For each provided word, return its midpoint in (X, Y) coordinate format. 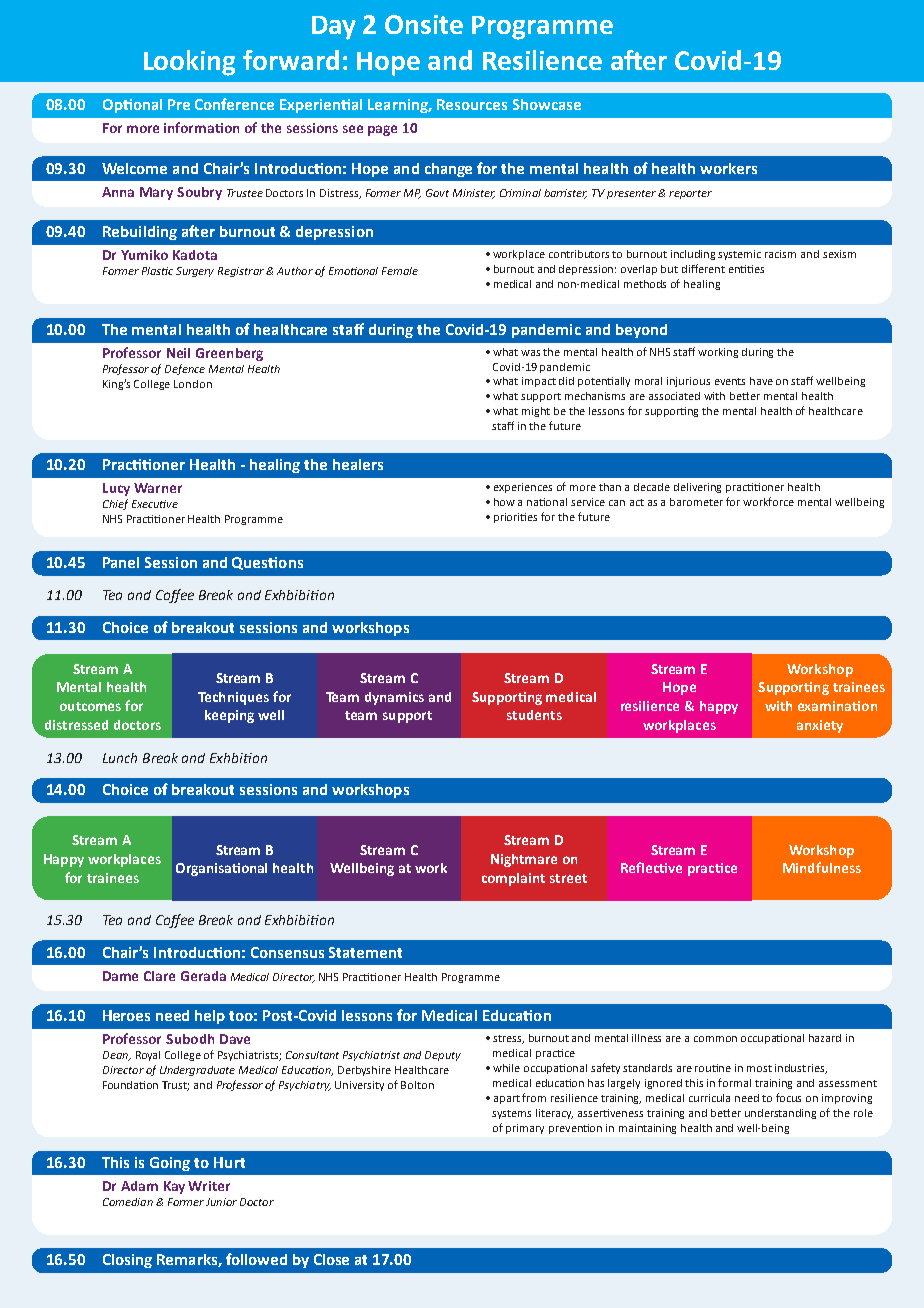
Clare (159, 976)
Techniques (233, 698)
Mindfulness (822, 867)
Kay (174, 1187)
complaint (513, 879)
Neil (178, 353)
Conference (234, 104)
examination (837, 706)
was (530, 353)
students (534, 715)
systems (511, 1114)
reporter (690, 194)
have (761, 381)
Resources (472, 104)
